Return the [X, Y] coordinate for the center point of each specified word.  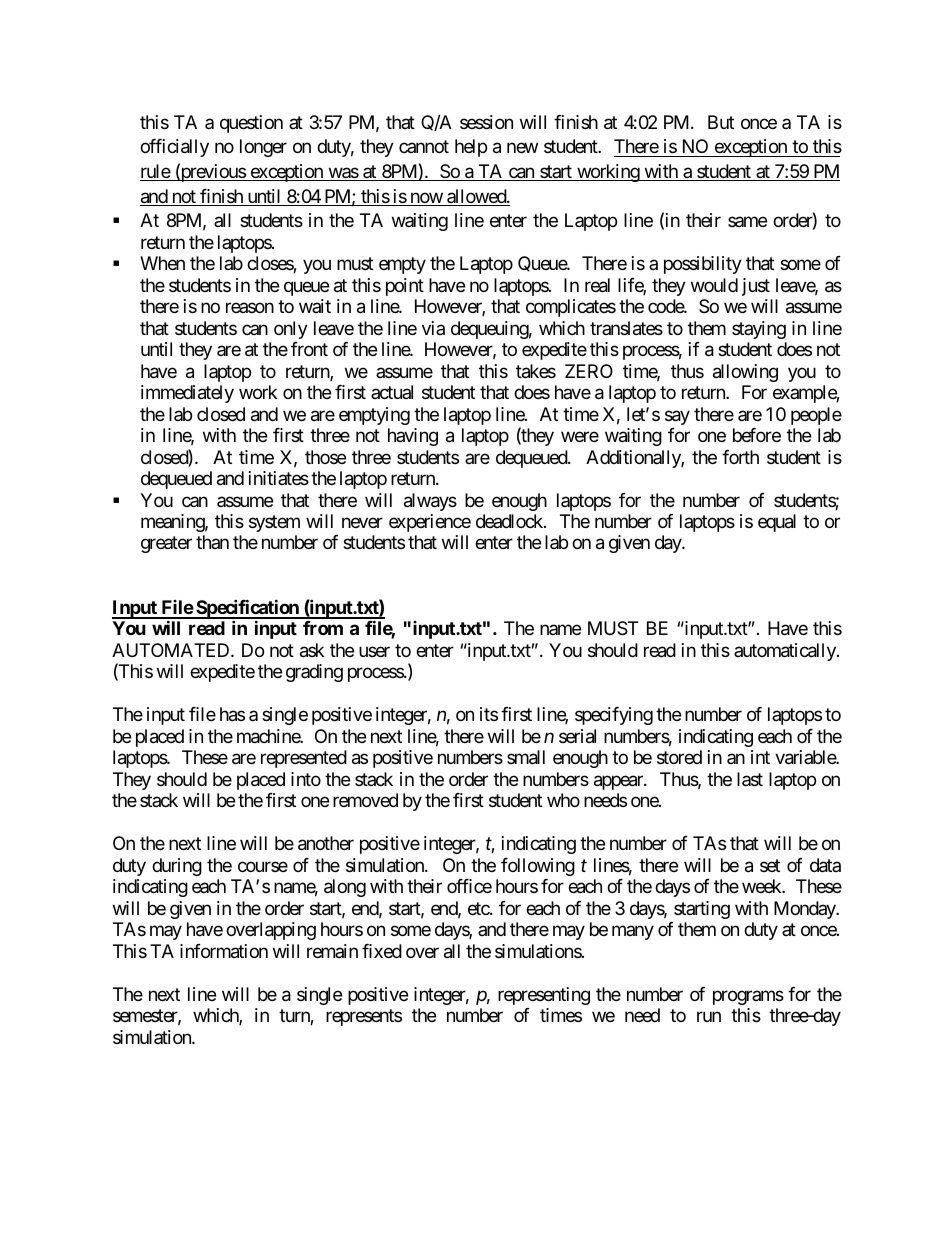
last [750, 779]
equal [777, 523]
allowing [745, 373]
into [306, 779]
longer [263, 148]
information [224, 951]
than [212, 542]
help [471, 148]
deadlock [510, 521]
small [526, 757]
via [433, 328]
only [291, 330]
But [721, 122]
